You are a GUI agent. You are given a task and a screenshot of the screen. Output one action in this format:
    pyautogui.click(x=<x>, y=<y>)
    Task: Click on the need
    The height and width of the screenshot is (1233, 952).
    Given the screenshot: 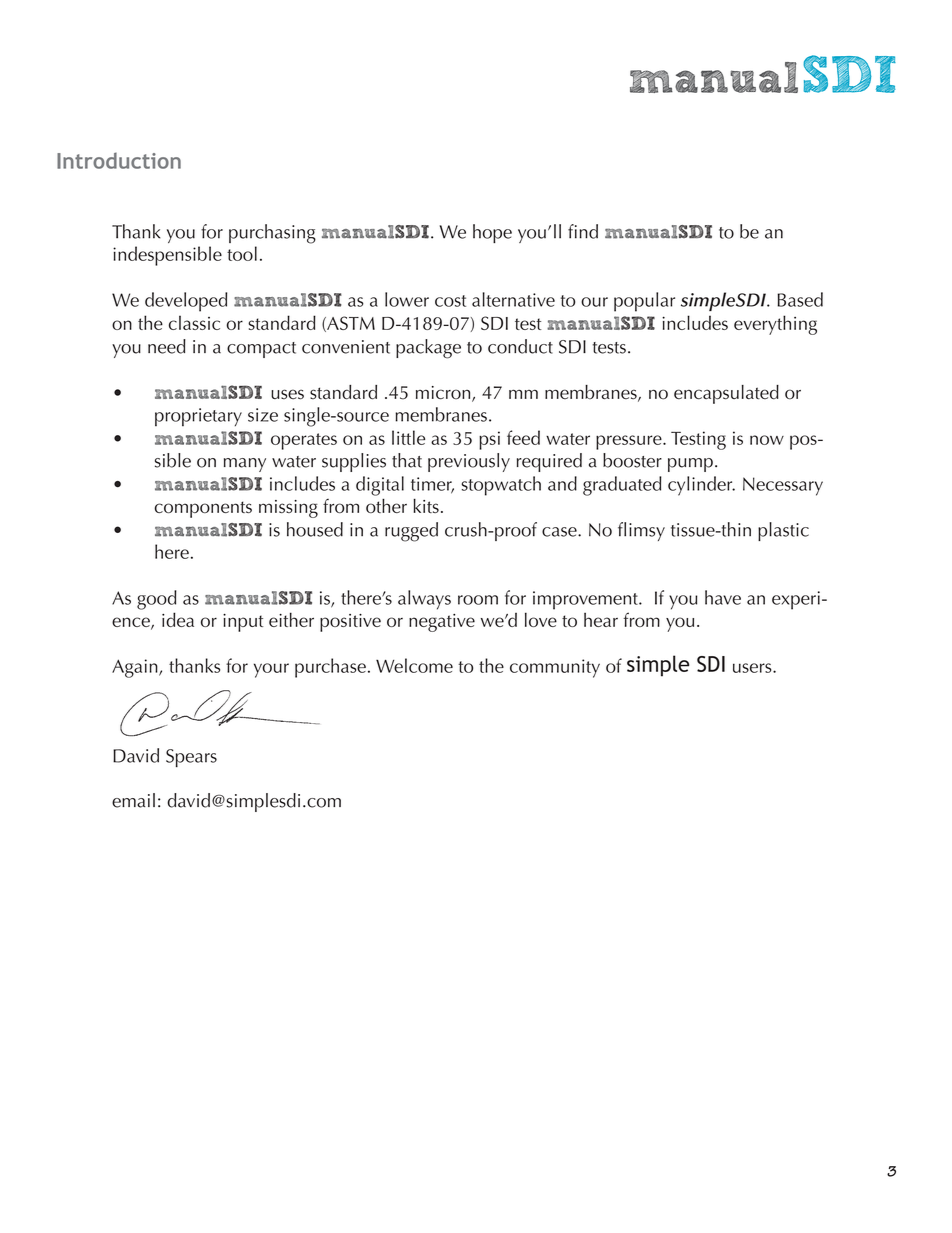 What is the action you would take?
    pyautogui.click(x=167, y=346)
